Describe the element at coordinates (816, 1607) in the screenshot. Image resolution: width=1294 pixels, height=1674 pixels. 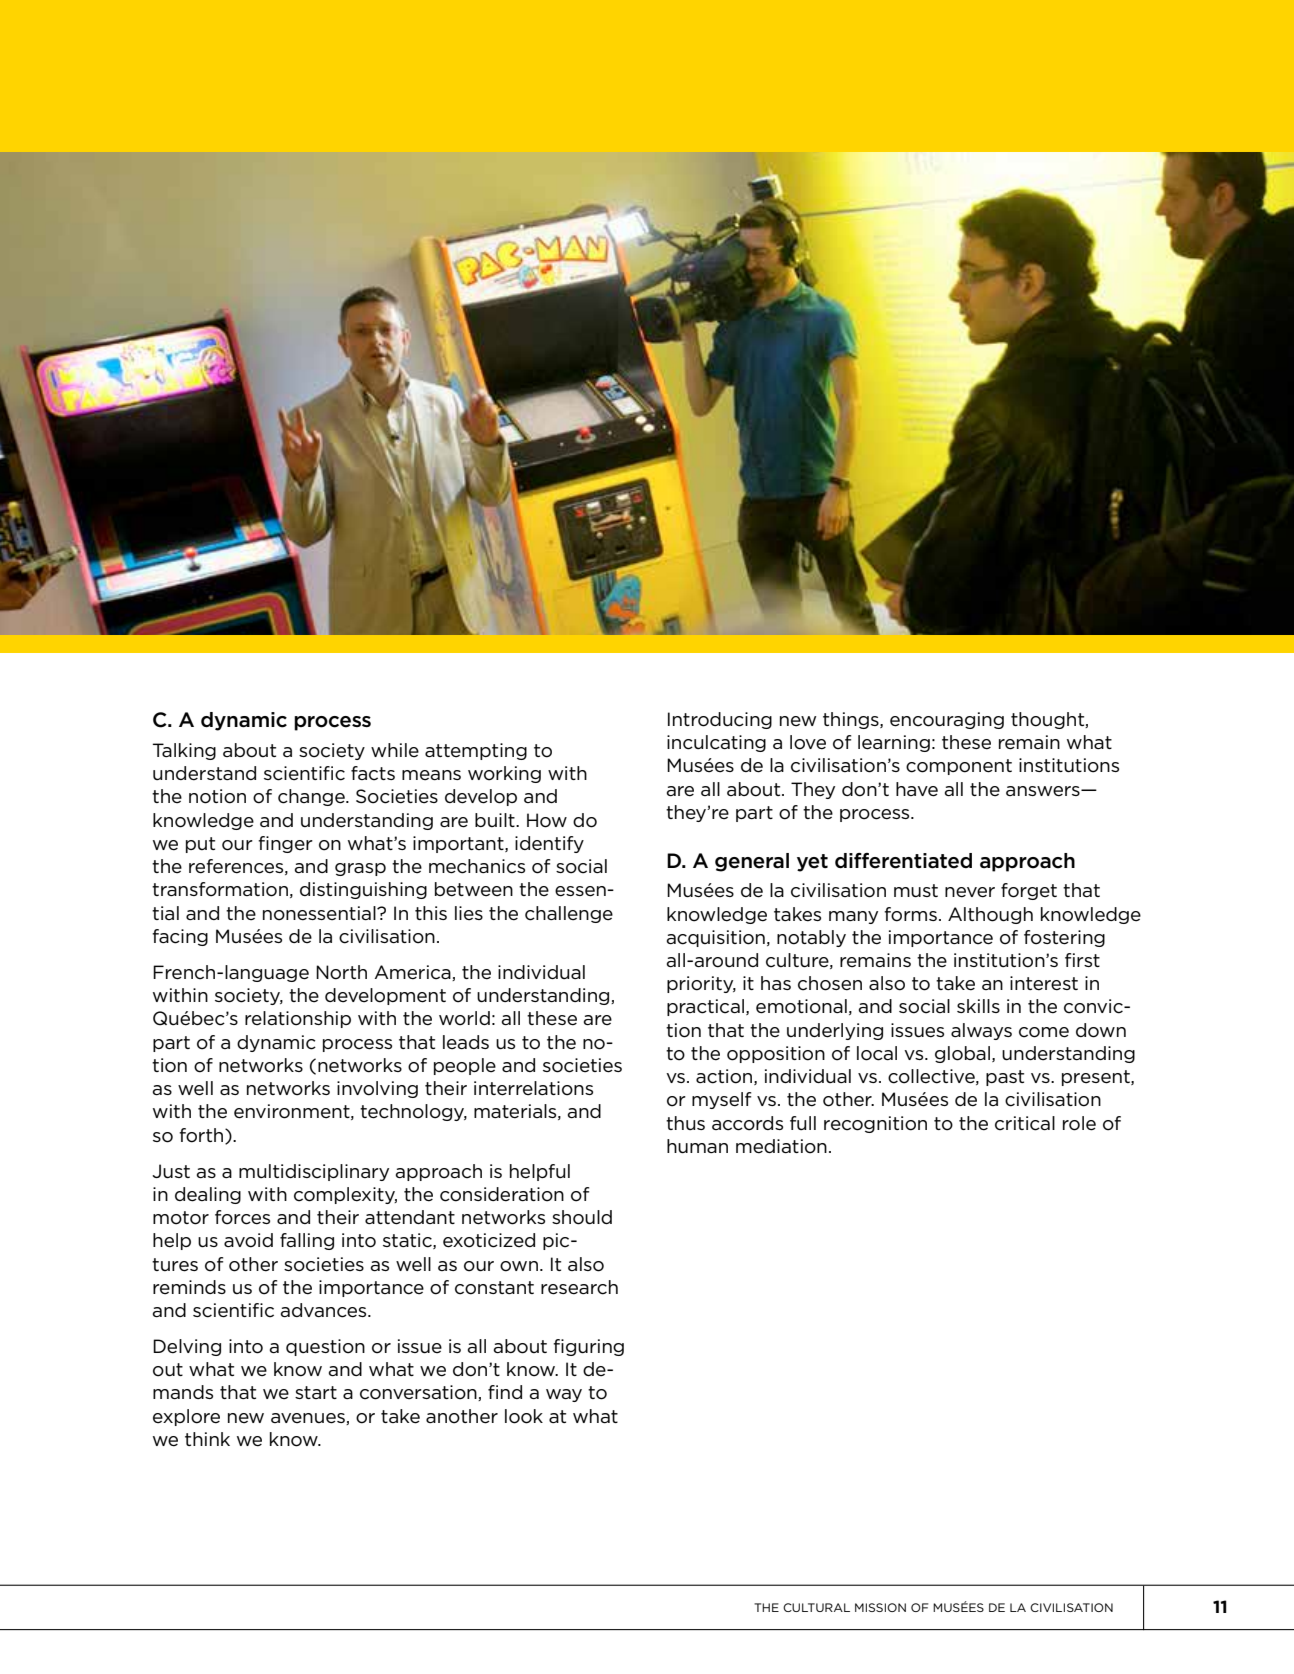
I see `CULTURAL` at that location.
